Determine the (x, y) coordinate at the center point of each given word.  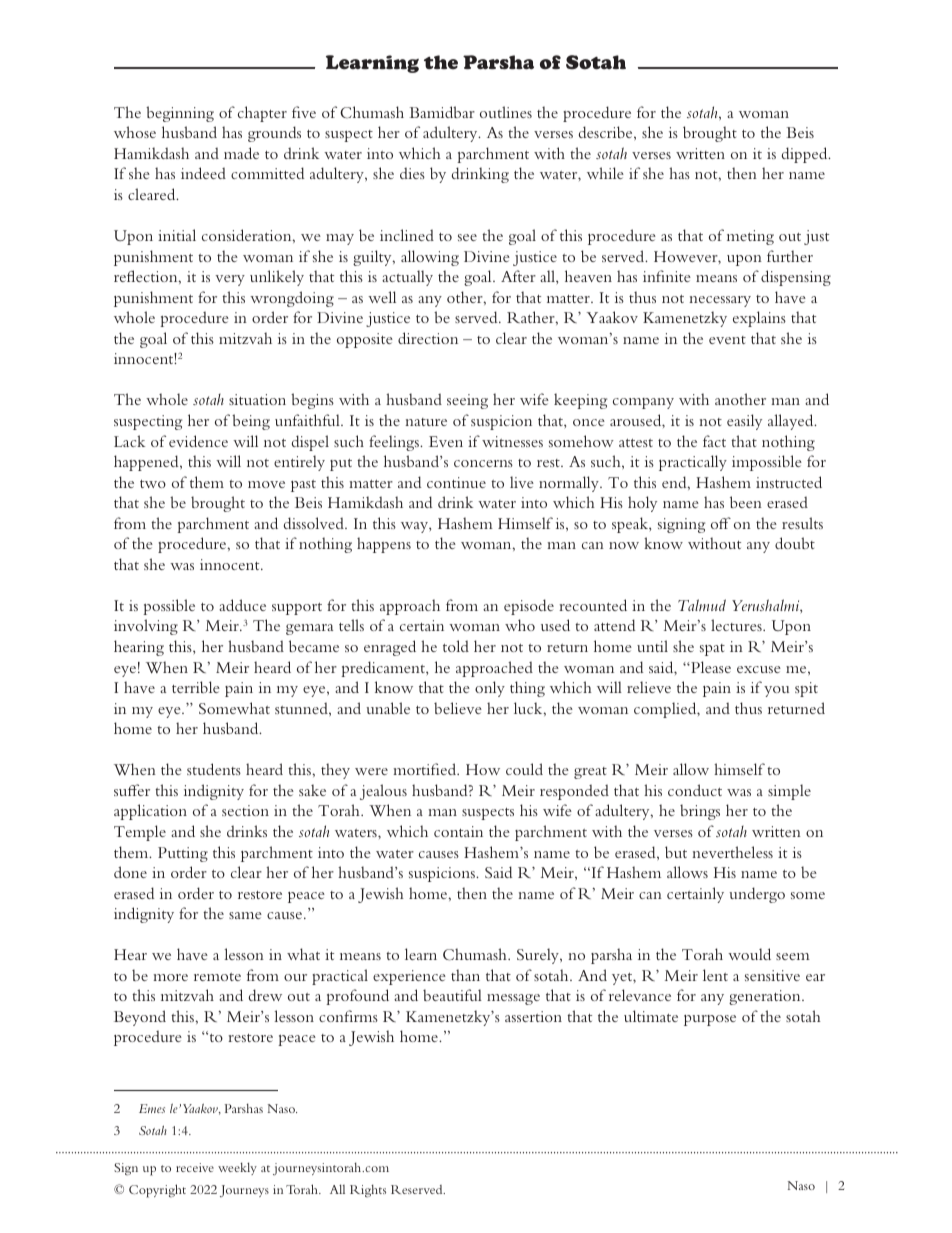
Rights (368, 1190)
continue (456, 482)
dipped (806, 155)
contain (458, 831)
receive (195, 1167)
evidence (198, 441)
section (245, 810)
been (746, 502)
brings (700, 812)
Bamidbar (442, 112)
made (241, 153)
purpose (710, 1020)
